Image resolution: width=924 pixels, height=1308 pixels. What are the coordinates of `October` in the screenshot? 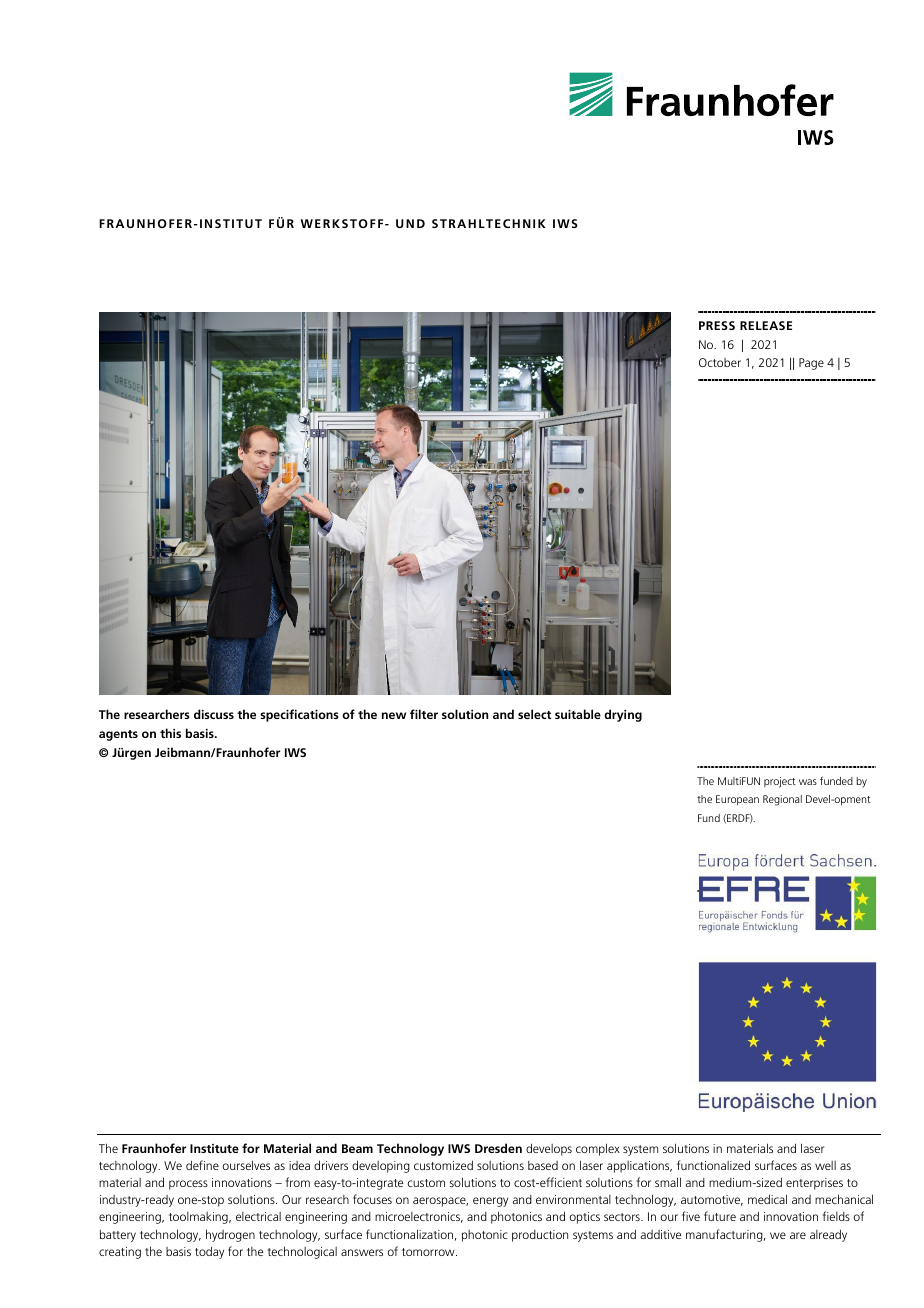 It's located at (720, 362).
